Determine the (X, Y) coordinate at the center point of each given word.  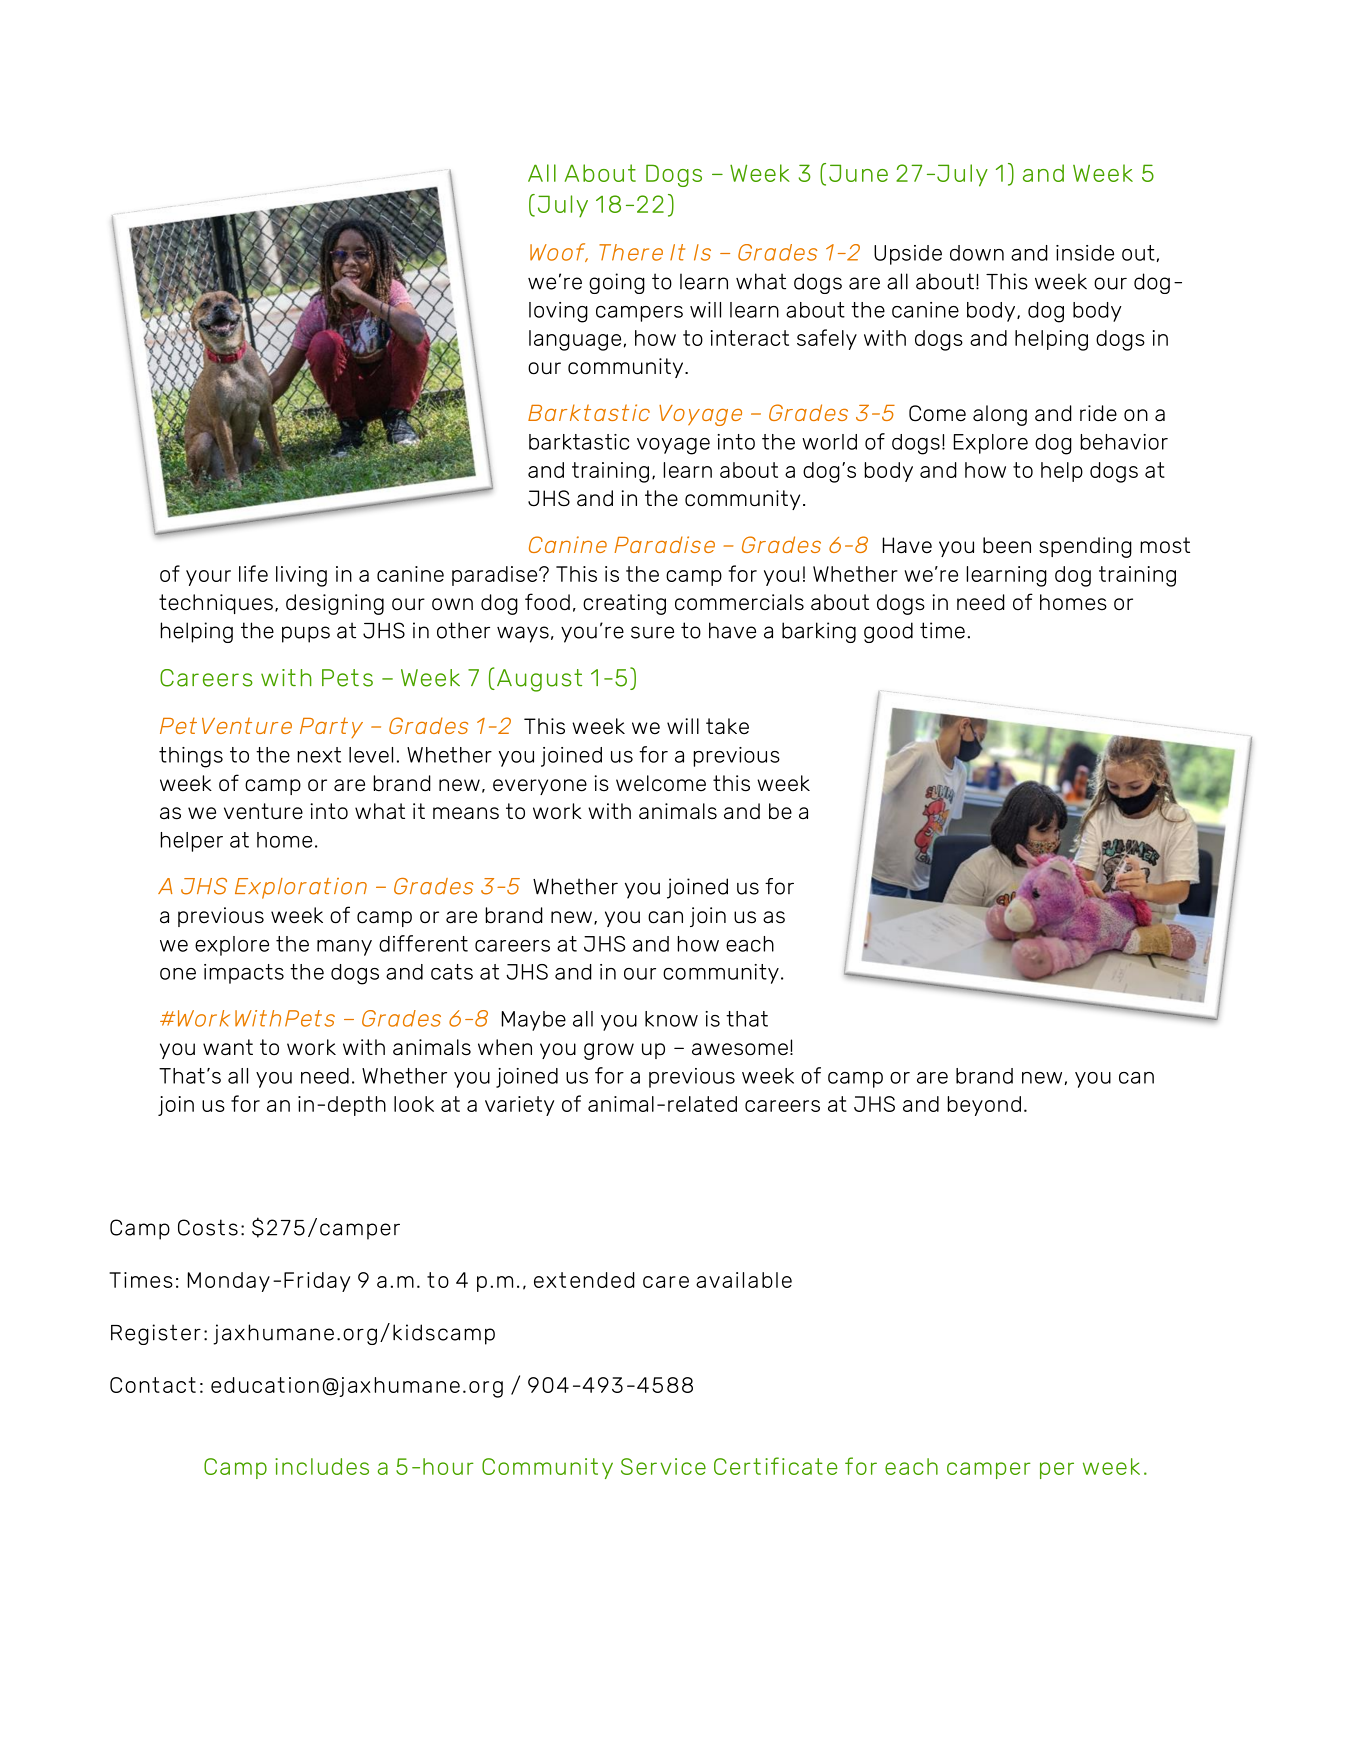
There (631, 252)
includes (322, 1466)
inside (1085, 253)
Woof (559, 252)
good (888, 632)
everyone (540, 787)
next (319, 755)
